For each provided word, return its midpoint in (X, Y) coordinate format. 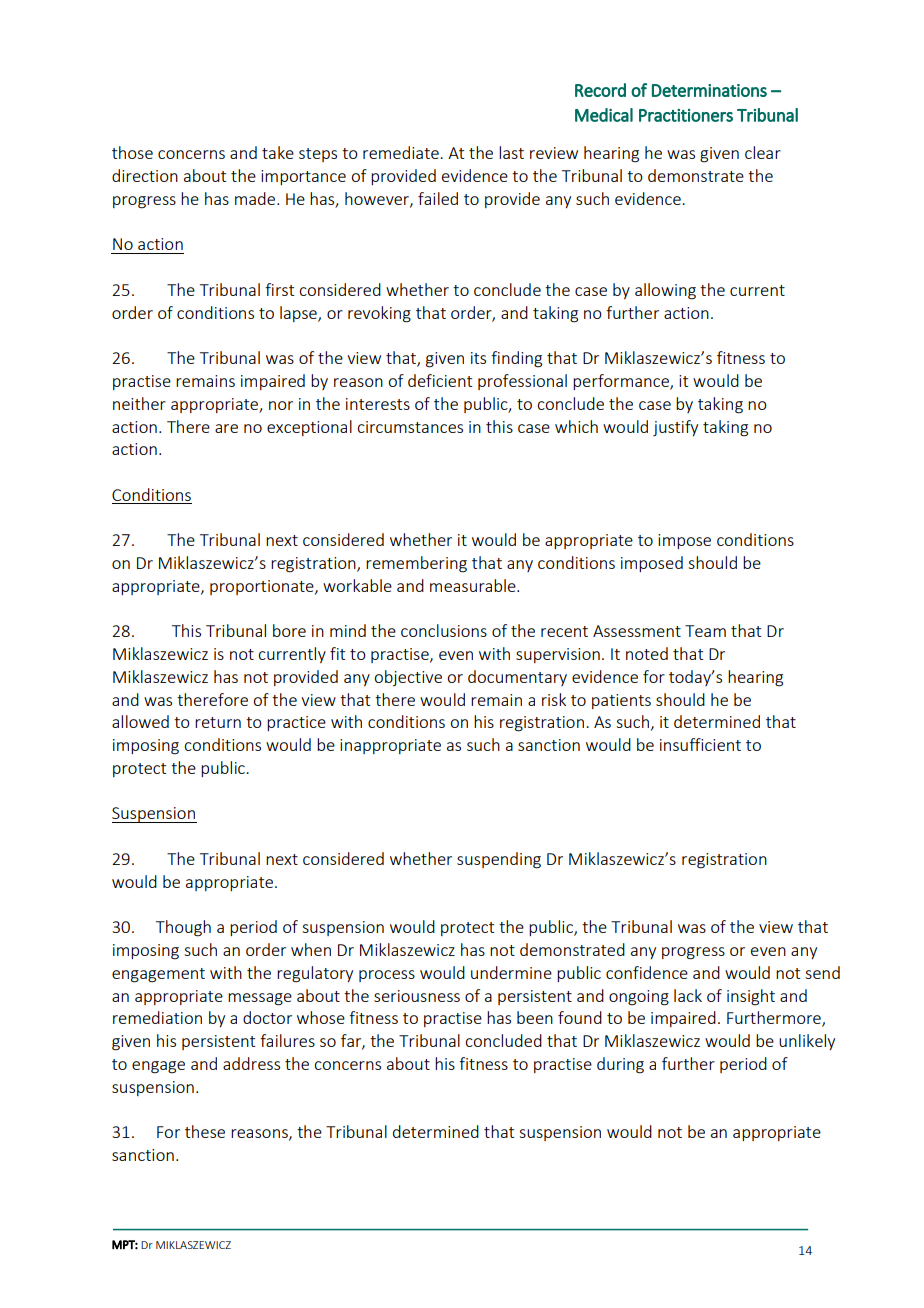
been (535, 1017)
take (278, 152)
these (205, 1131)
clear (763, 152)
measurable (474, 585)
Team (705, 631)
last (511, 152)
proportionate (263, 587)
